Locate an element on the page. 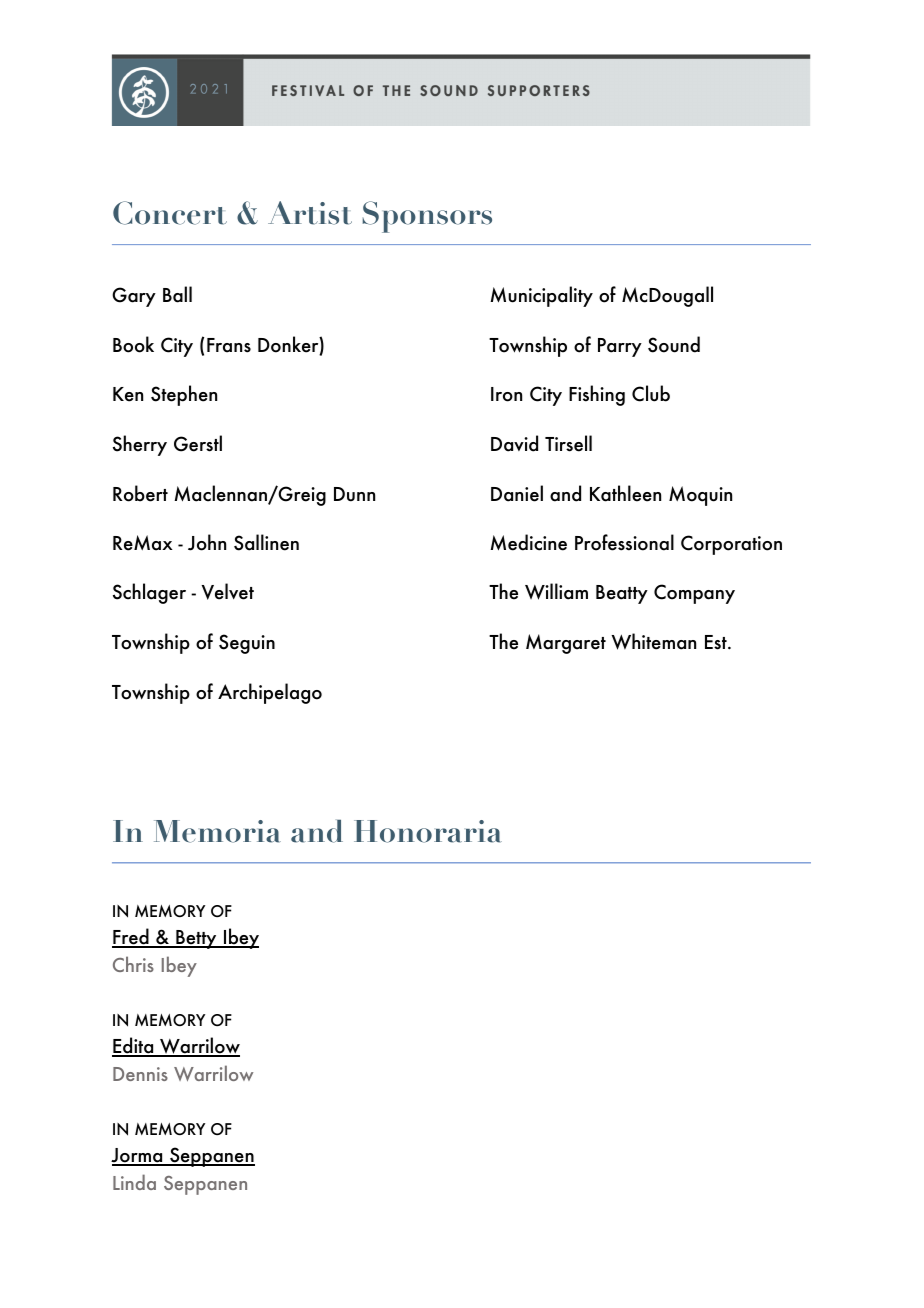 This page has height=1308, width=924. Concert is located at coordinates (170, 213).
